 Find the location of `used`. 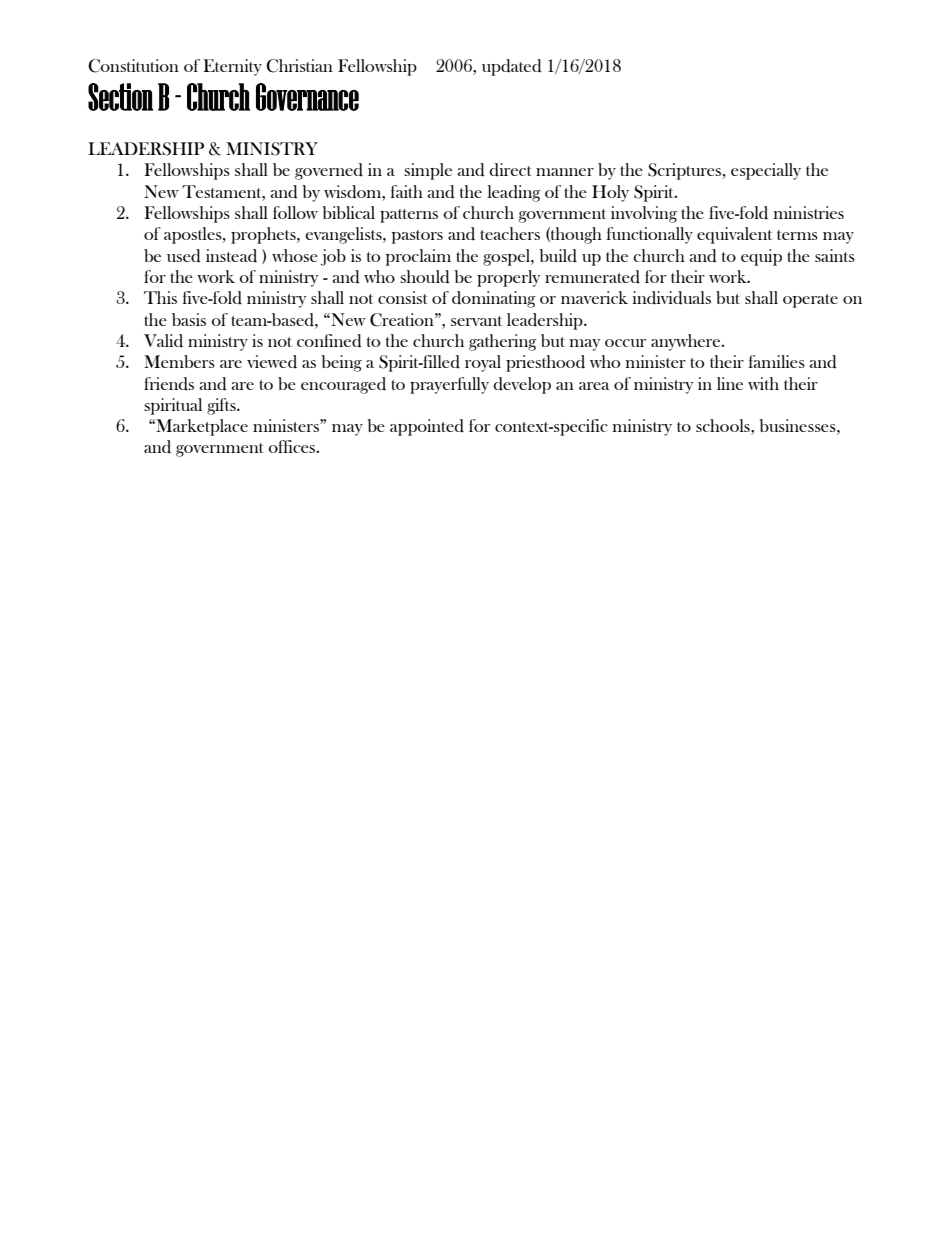

used is located at coordinates (184, 256).
